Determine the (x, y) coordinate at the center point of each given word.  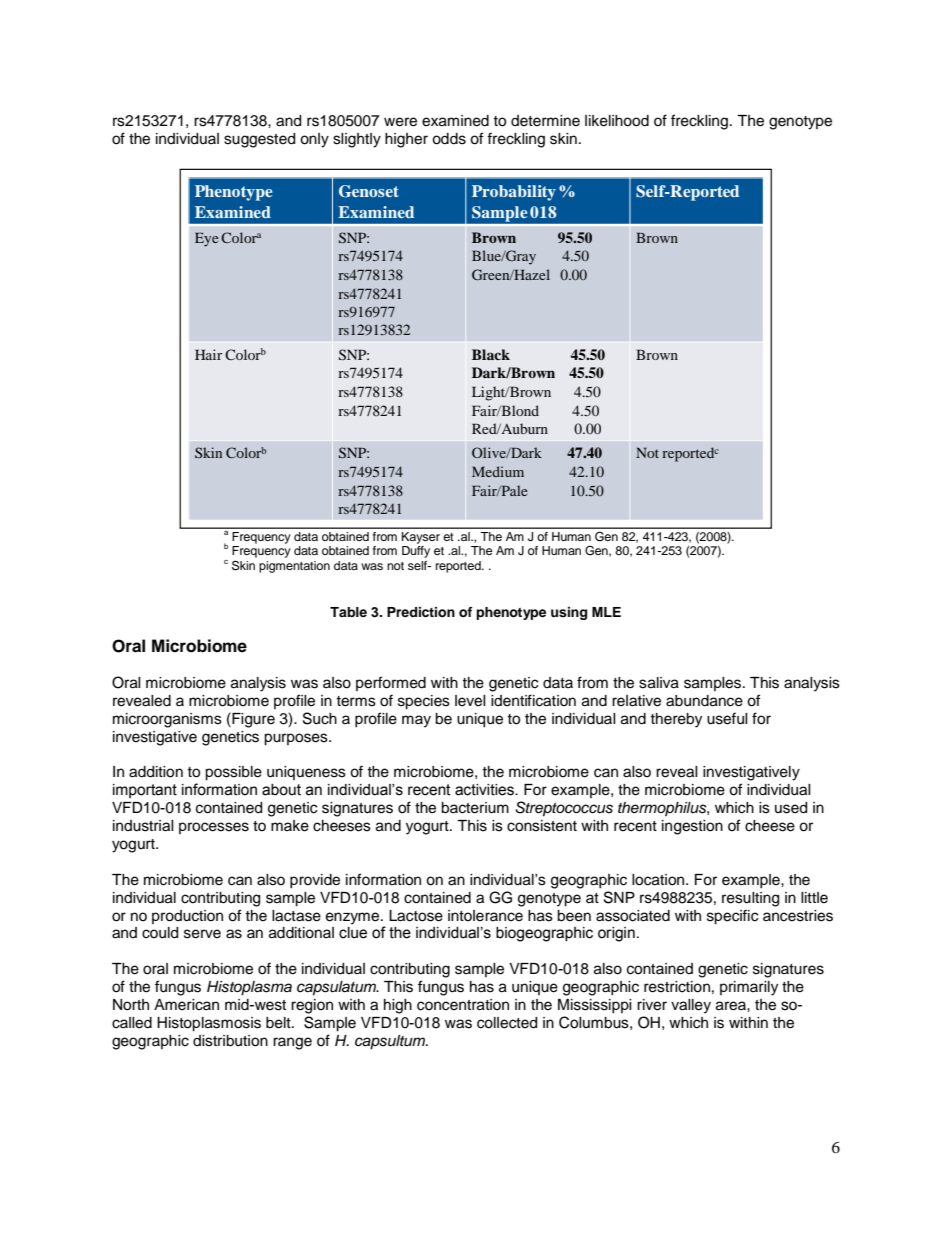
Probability (514, 193)
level (470, 701)
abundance (704, 701)
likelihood (617, 121)
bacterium (475, 808)
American (186, 1005)
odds (449, 139)
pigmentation (294, 567)
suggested (259, 140)
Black (491, 354)
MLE (606, 612)
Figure (252, 720)
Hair (208, 354)
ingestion (692, 827)
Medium (498, 471)
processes (214, 828)
